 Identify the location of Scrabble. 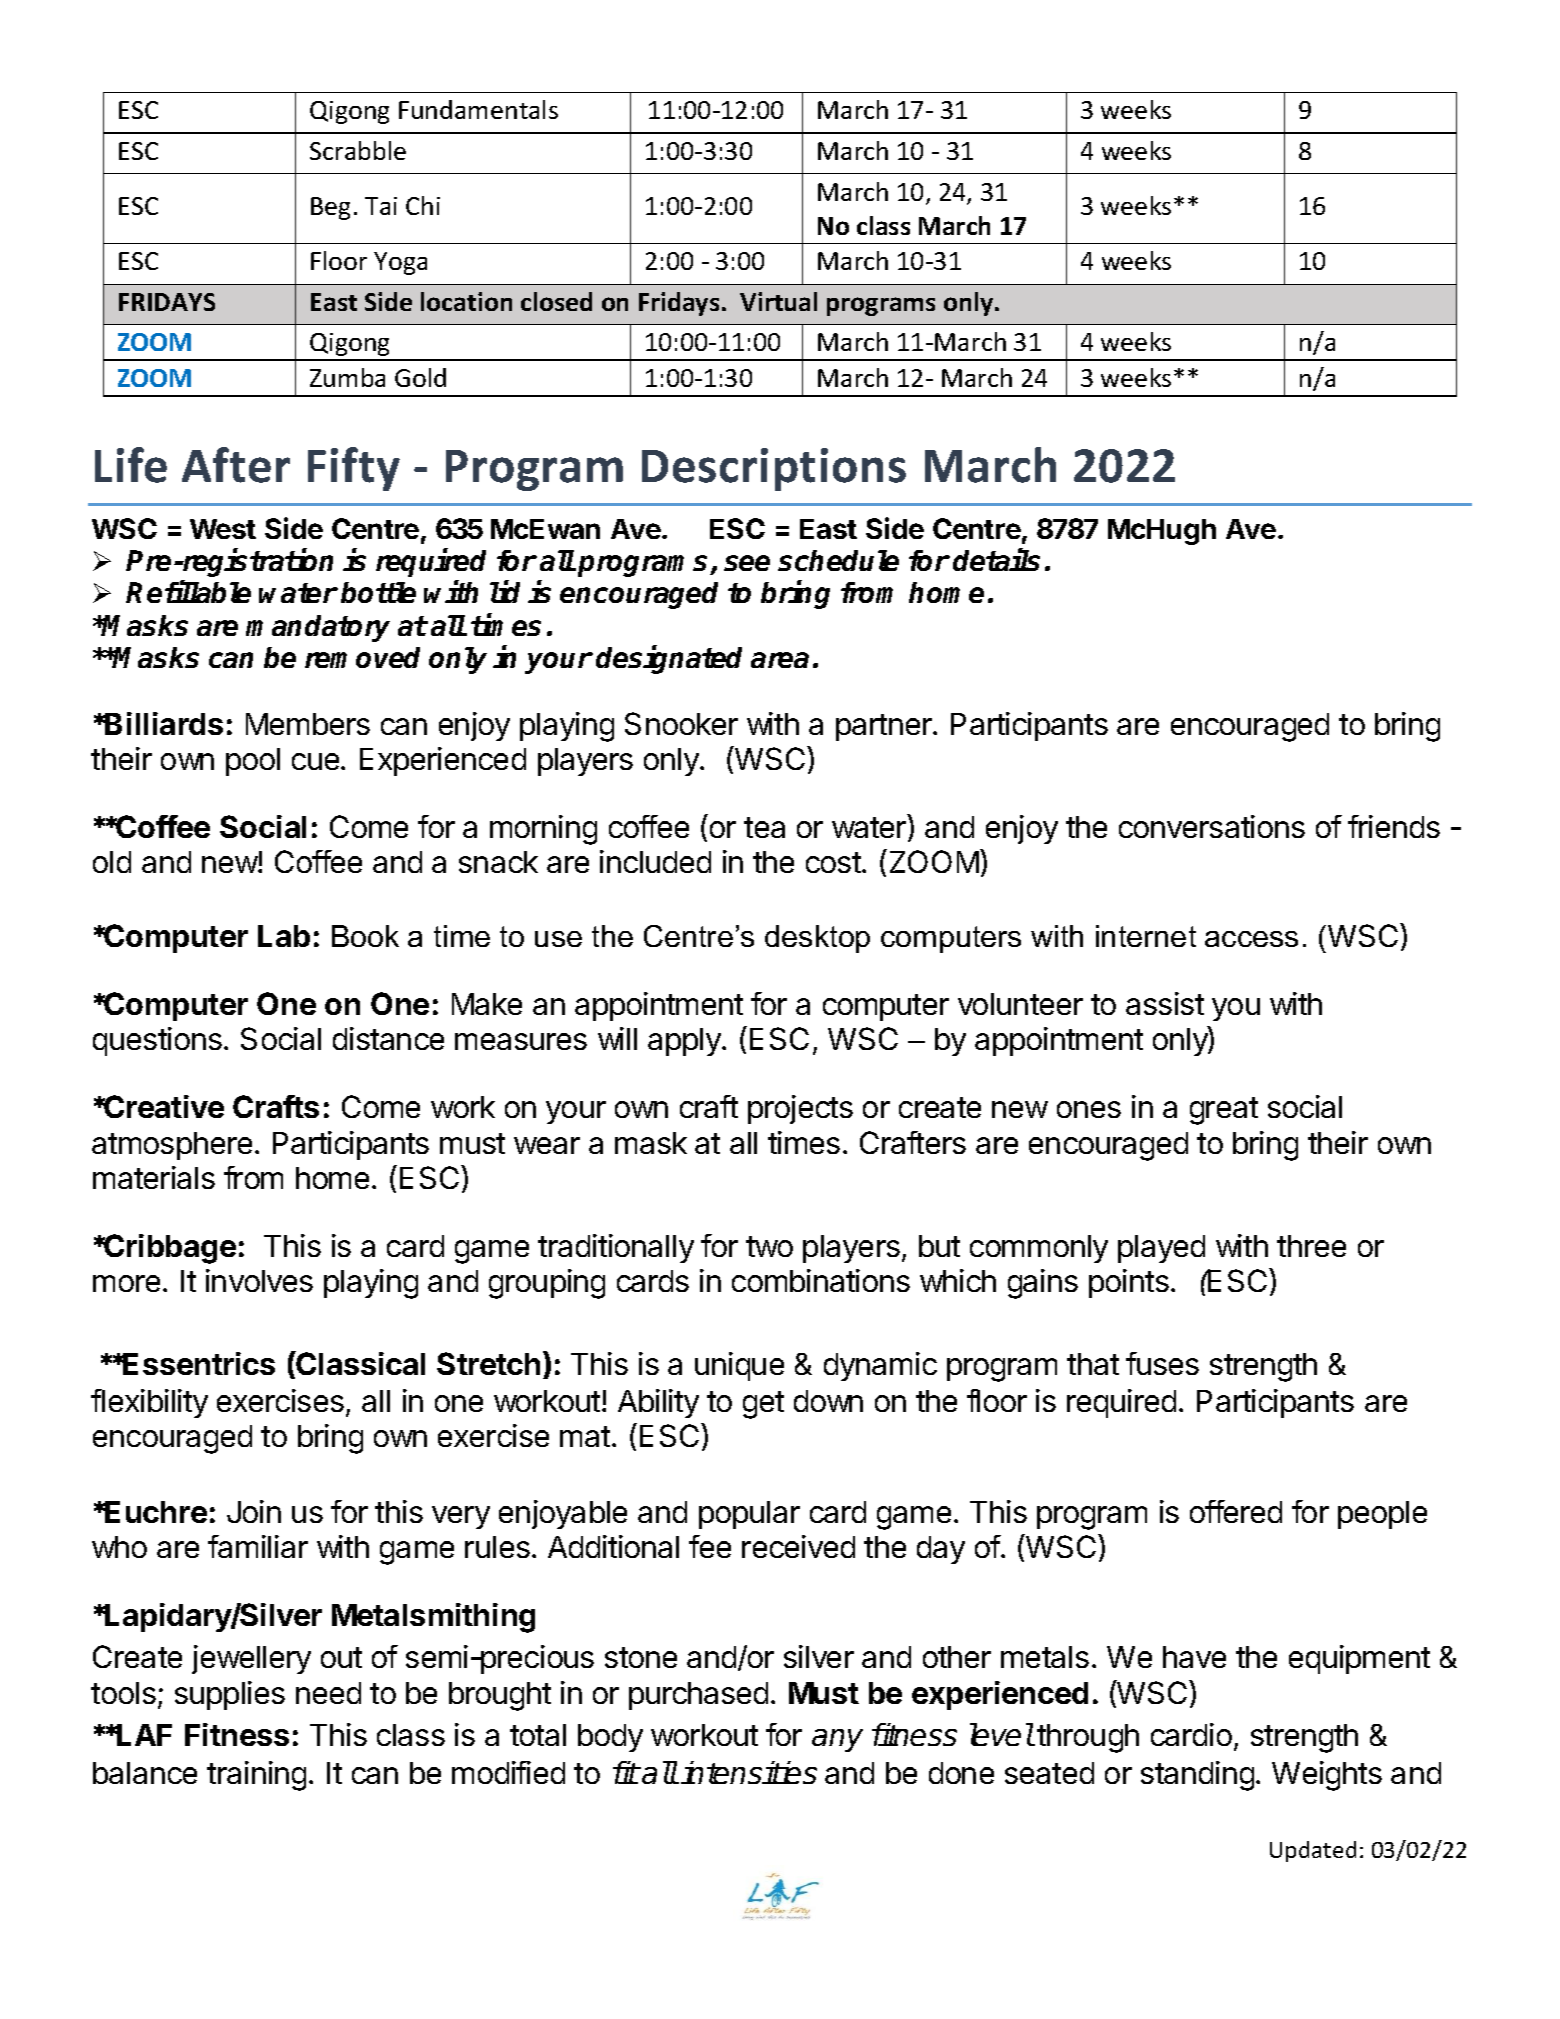
(358, 150).
